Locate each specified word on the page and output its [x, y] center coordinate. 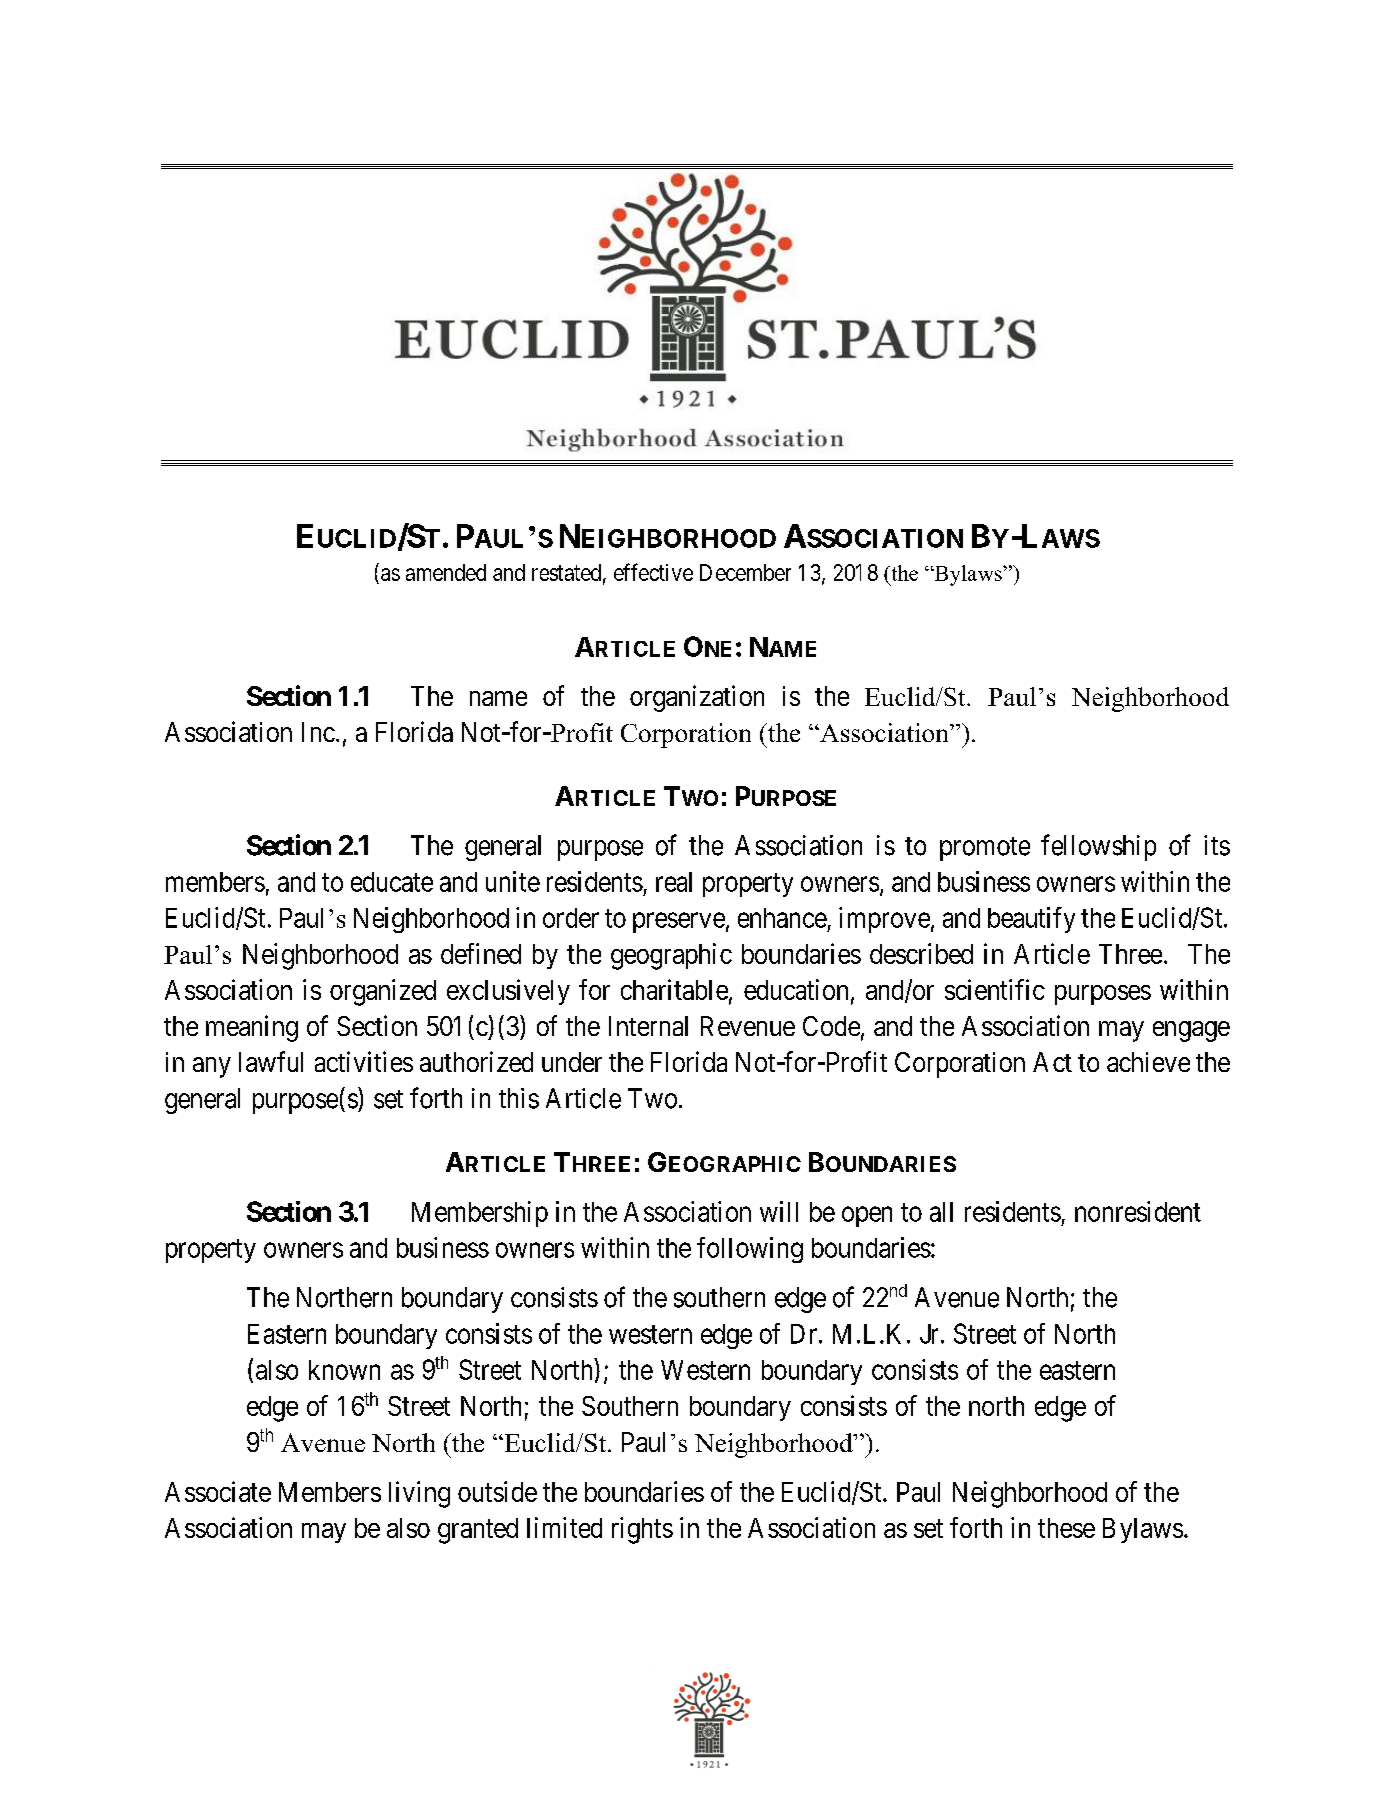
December [745, 572]
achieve [1148, 1062]
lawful [271, 1061]
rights [642, 1530]
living [419, 1494]
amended [446, 572]
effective [653, 572]
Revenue [748, 1026]
